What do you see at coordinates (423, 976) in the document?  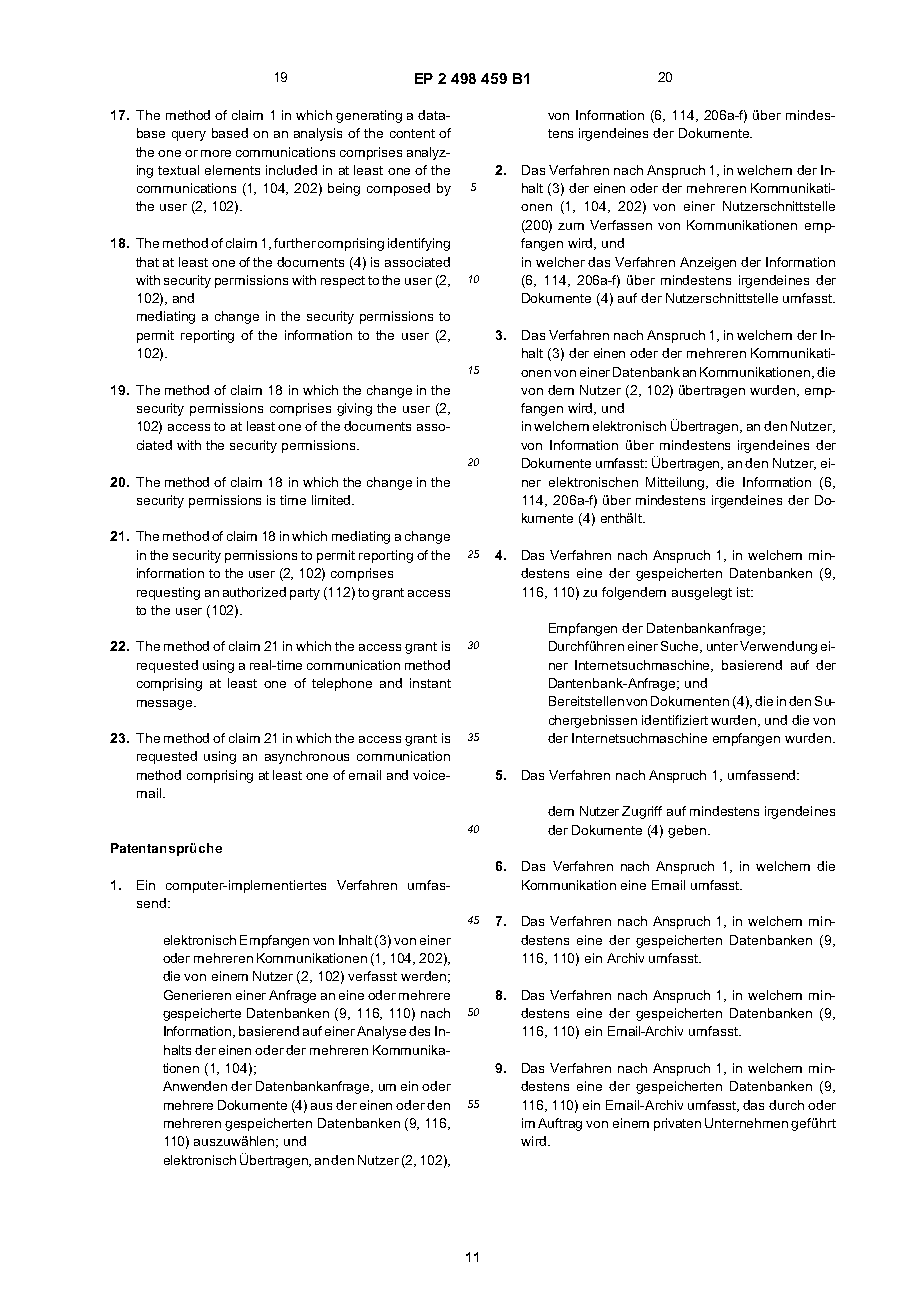 I see `werden` at bounding box center [423, 976].
